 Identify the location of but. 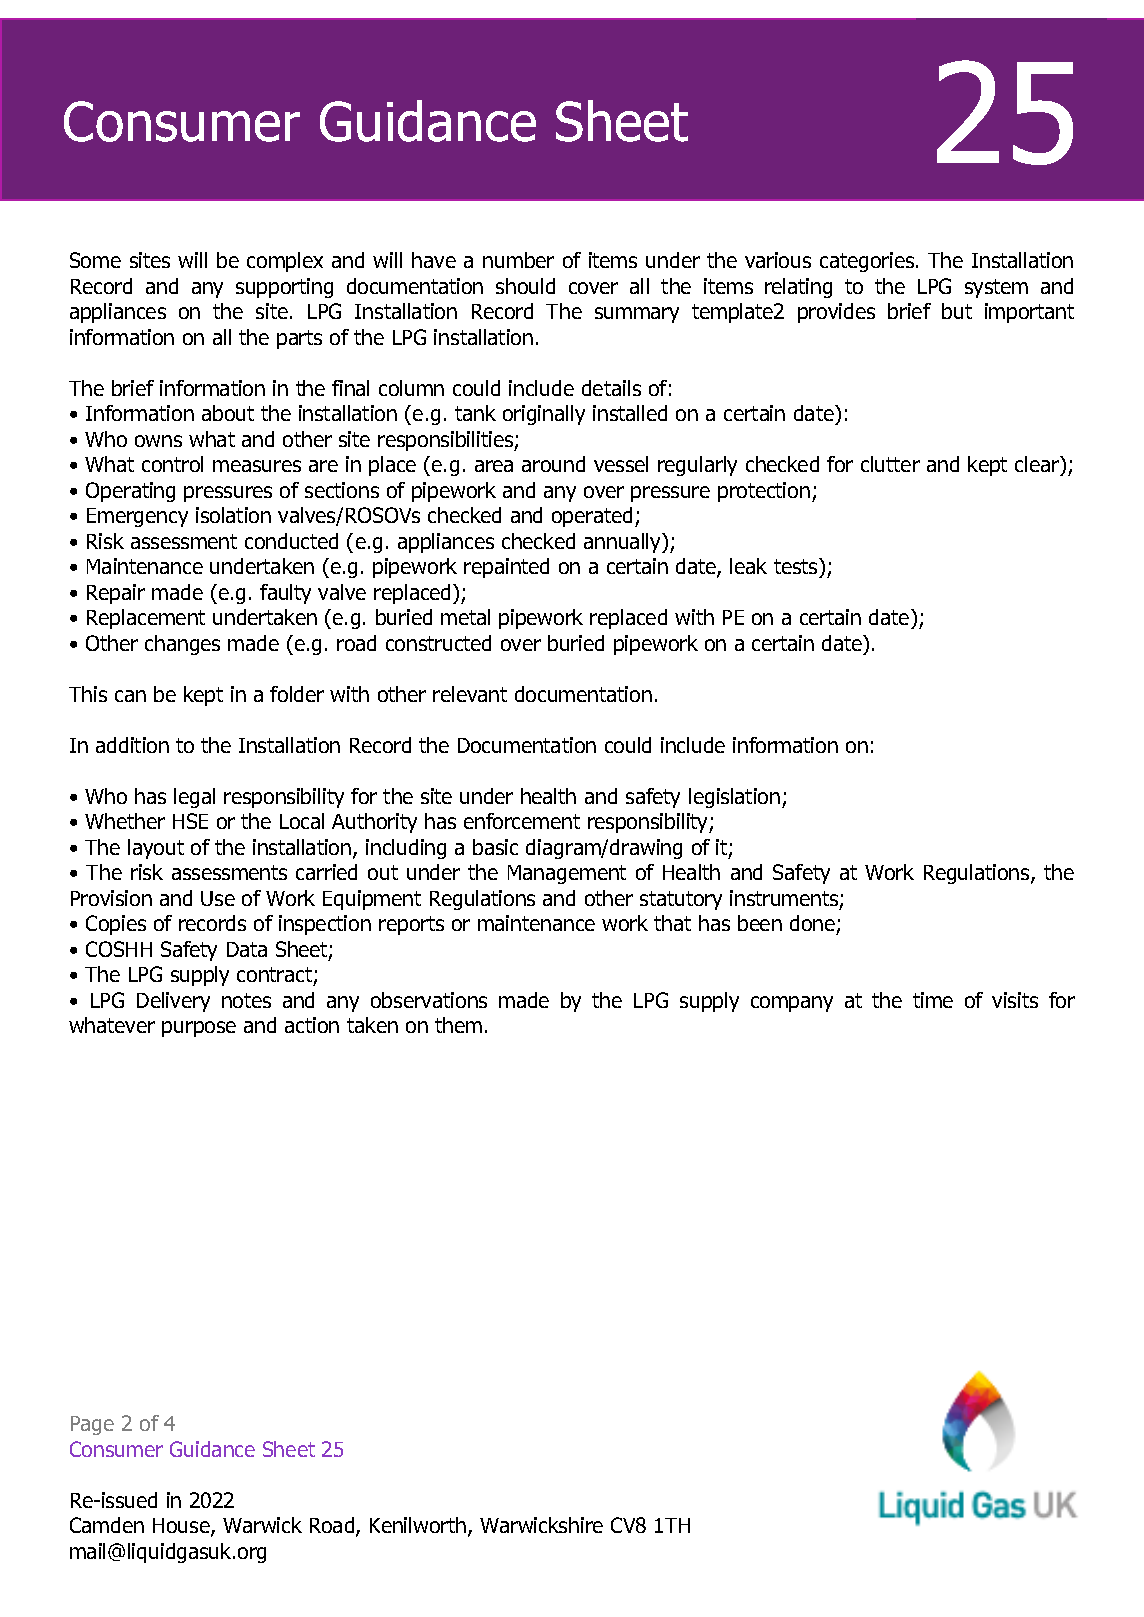
(957, 311).
